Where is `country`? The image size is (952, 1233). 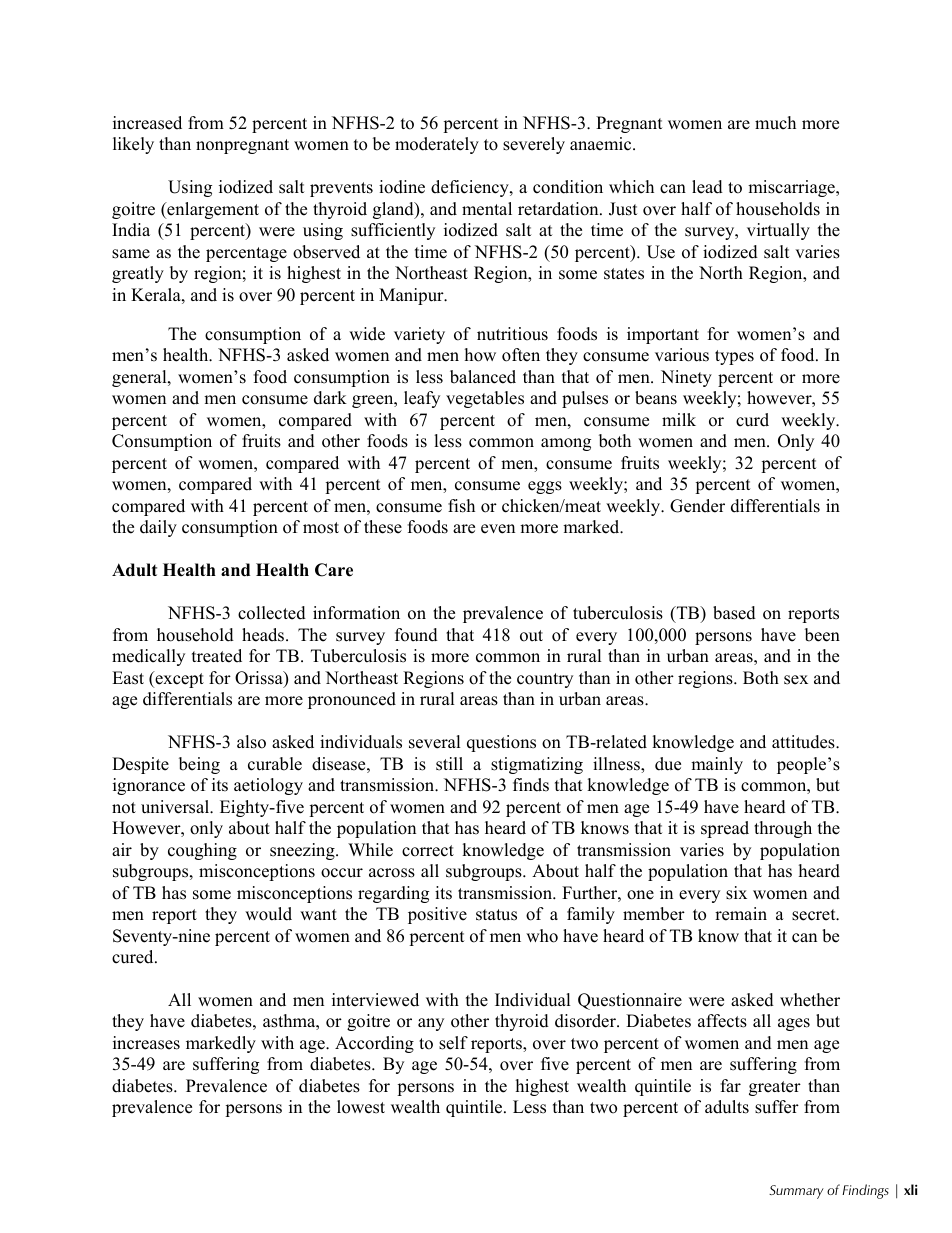
country is located at coordinates (545, 680).
